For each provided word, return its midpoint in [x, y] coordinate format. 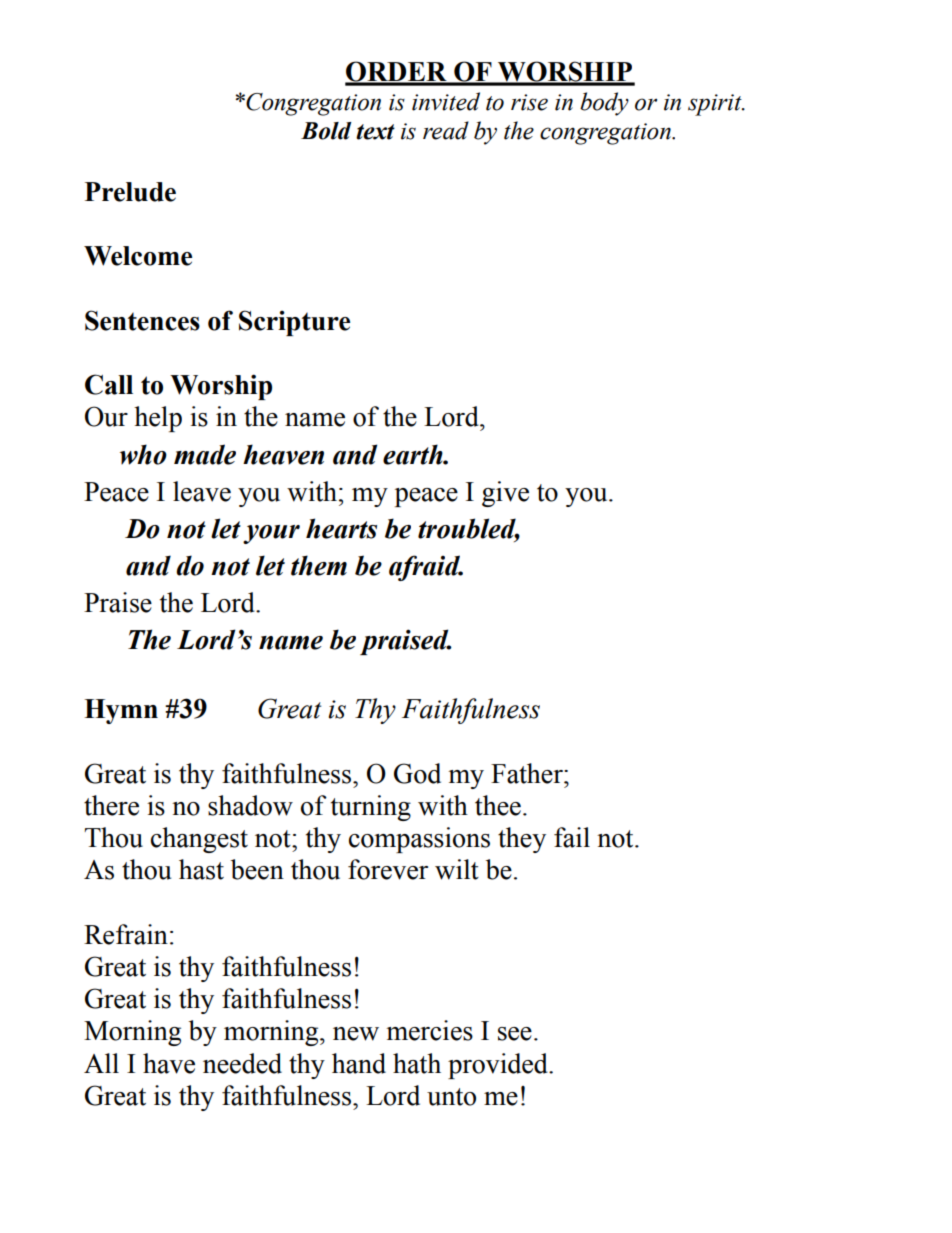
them [319, 565]
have [169, 1063]
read [446, 130]
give [505, 494]
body [604, 104]
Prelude [130, 192]
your [271, 534]
